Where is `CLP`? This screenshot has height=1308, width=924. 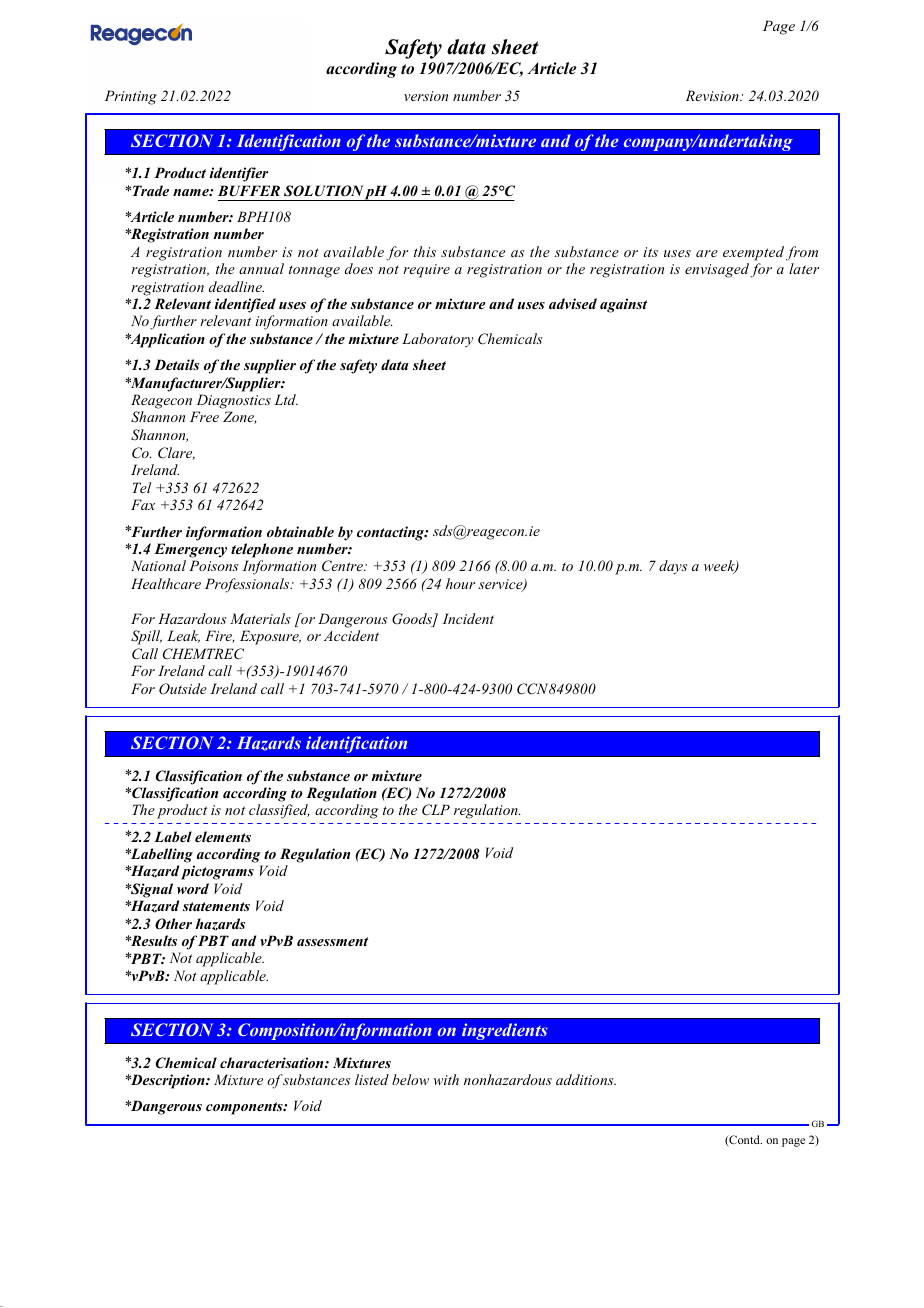
CLP is located at coordinates (436, 810).
